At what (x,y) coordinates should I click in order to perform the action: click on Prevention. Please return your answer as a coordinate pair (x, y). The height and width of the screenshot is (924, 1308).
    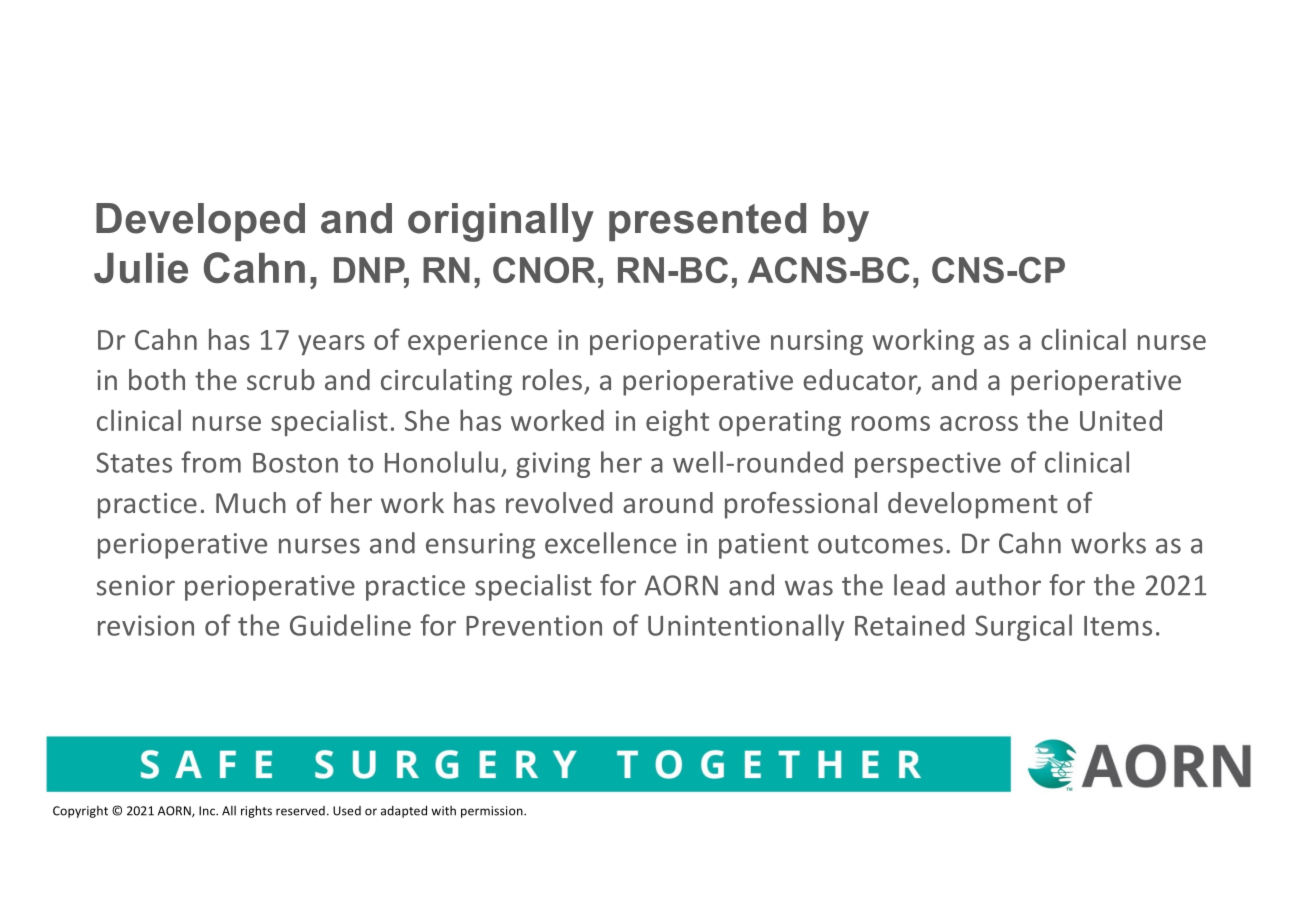
    Looking at the image, I should click on (534, 625).
